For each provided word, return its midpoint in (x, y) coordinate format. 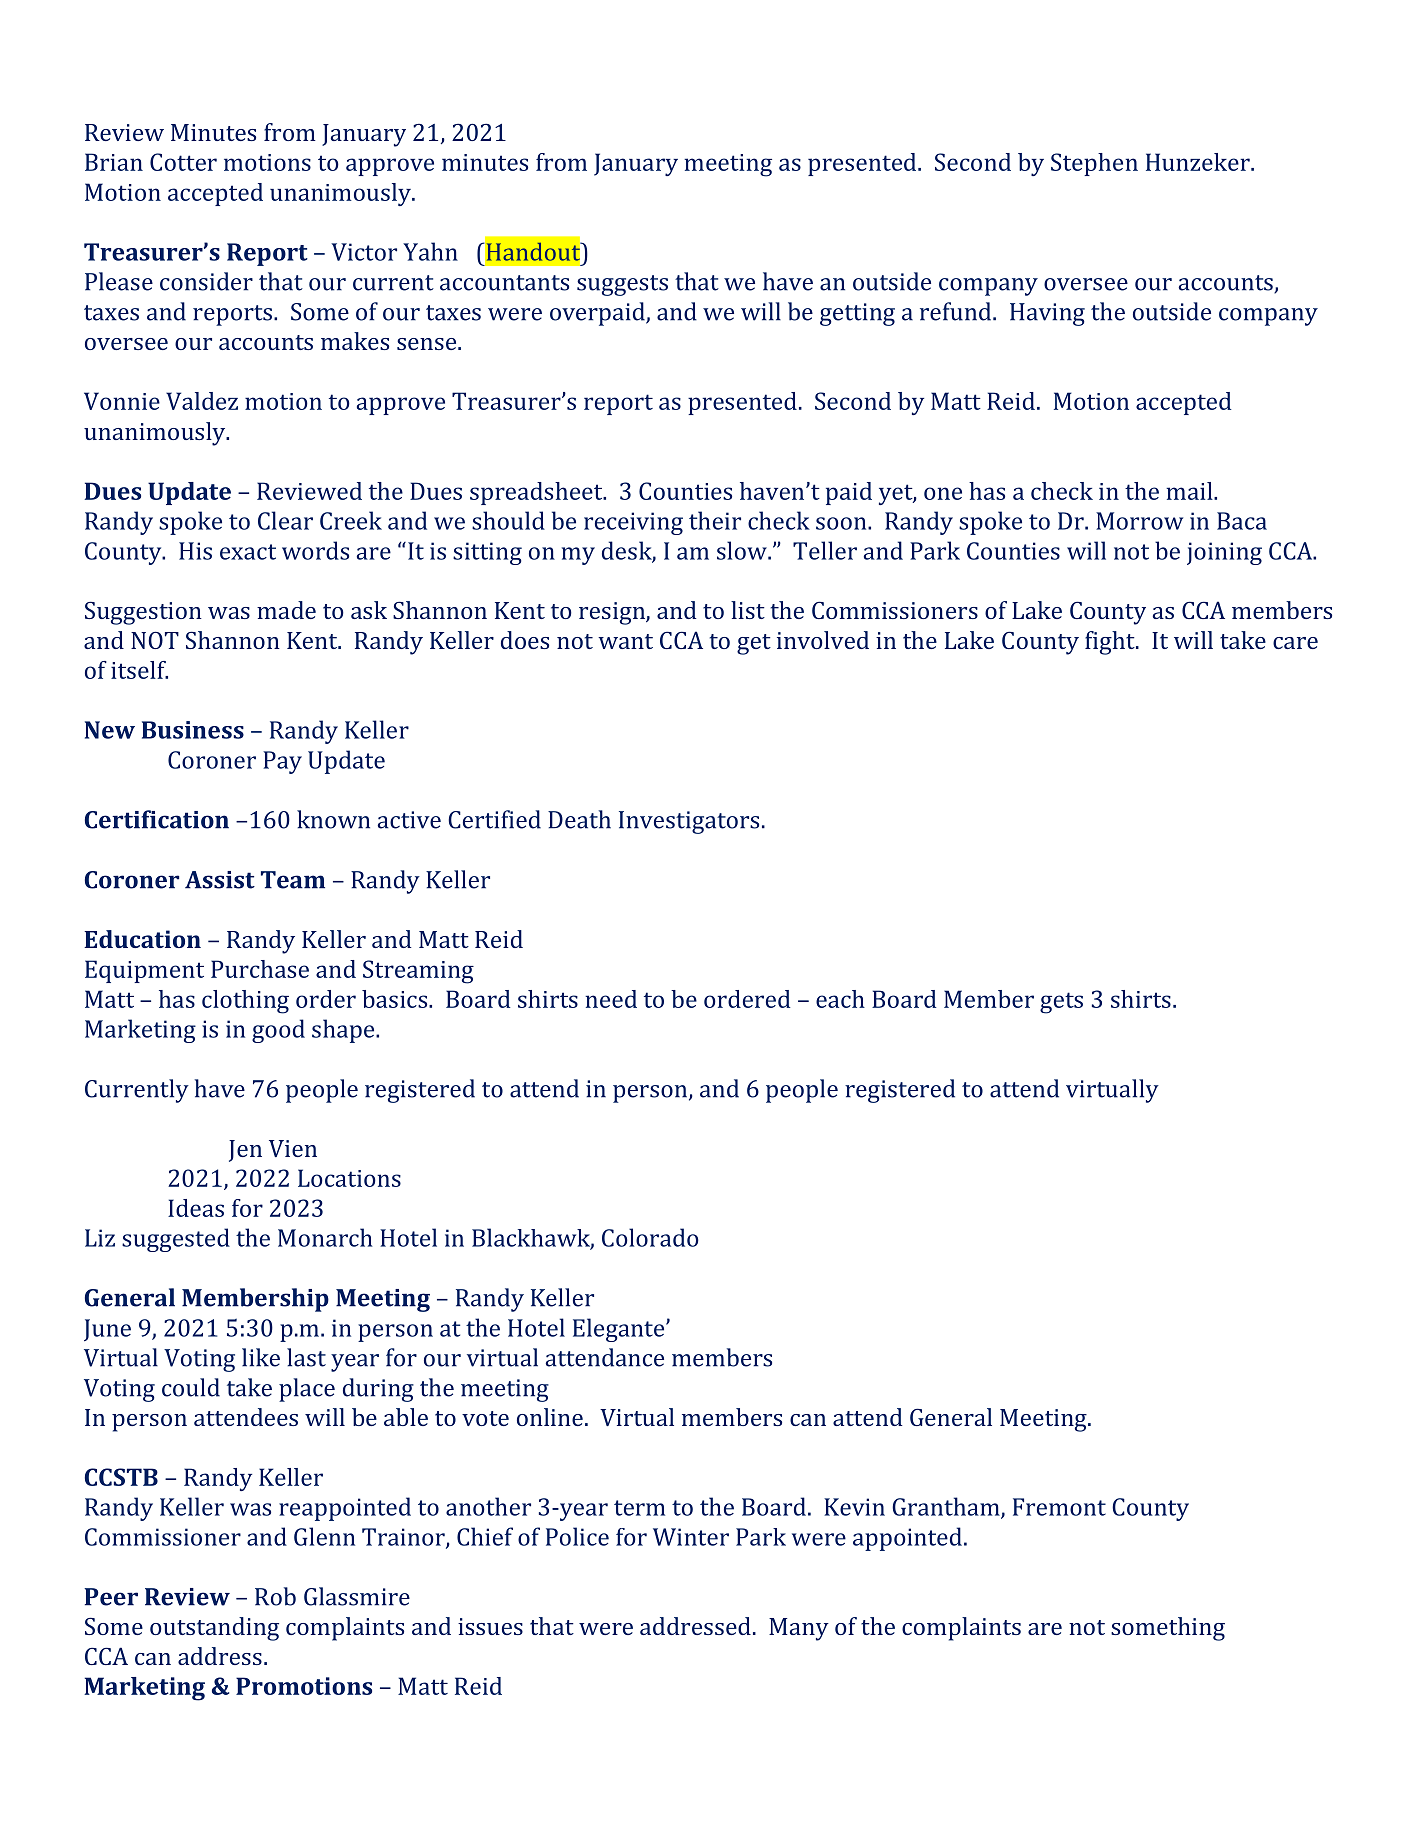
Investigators (689, 822)
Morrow (1139, 521)
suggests (622, 285)
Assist (220, 880)
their (715, 520)
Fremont (1059, 1507)
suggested (176, 1240)
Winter (691, 1537)
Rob (275, 1596)
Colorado (650, 1237)
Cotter (183, 162)
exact (248, 552)
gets (1061, 1003)
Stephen (1094, 164)
